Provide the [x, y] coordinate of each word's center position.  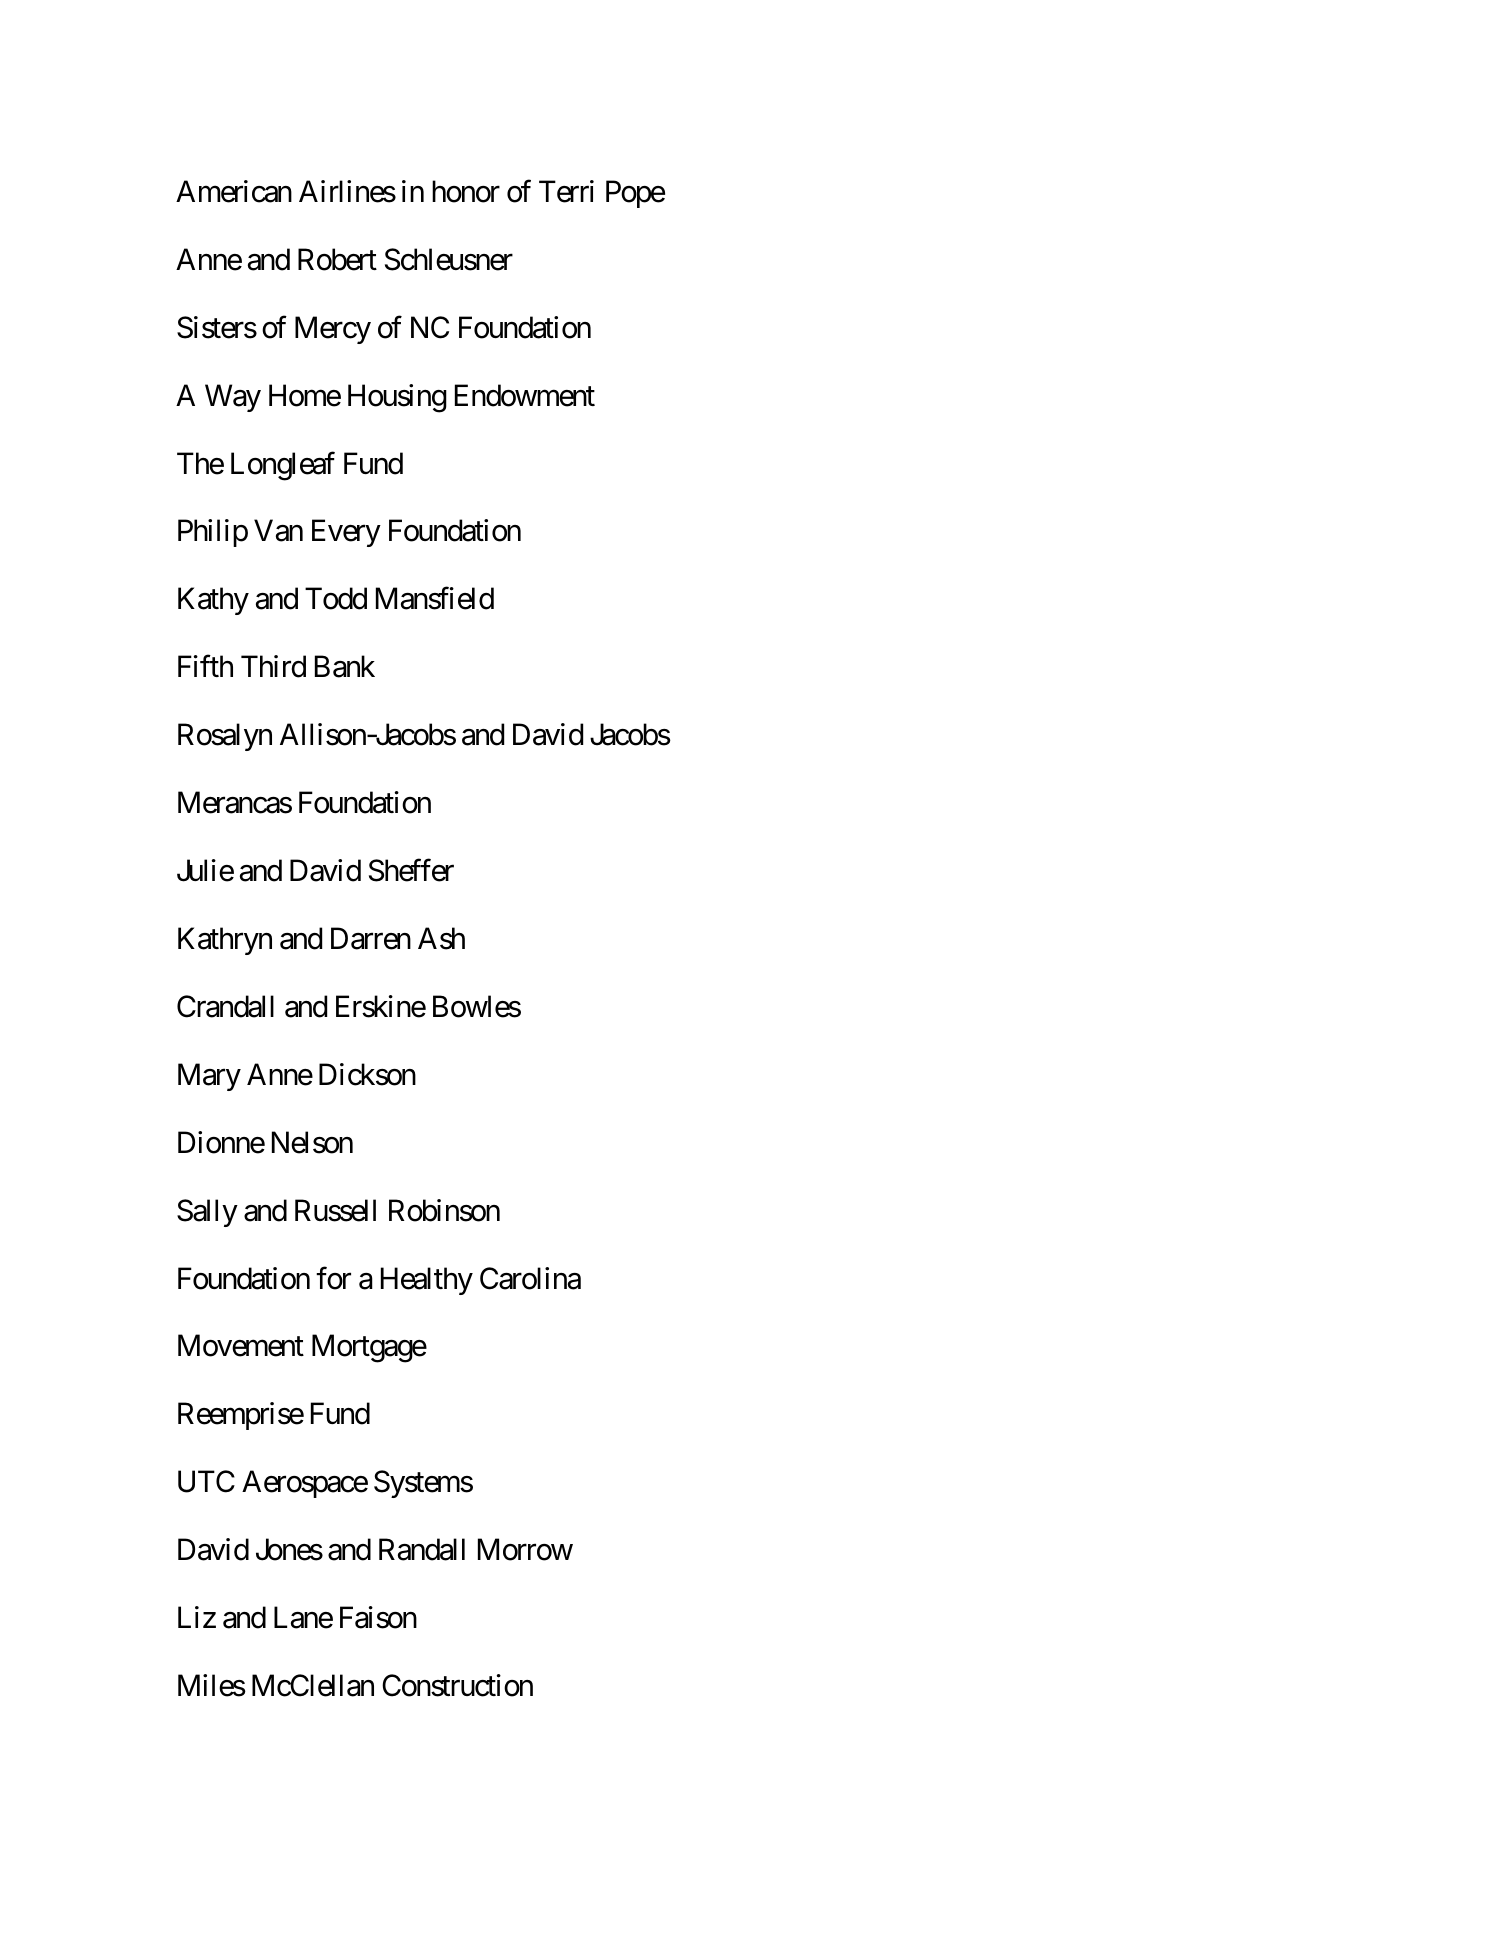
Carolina [530, 1278]
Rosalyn [225, 737]
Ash [441, 938]
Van [278, 531]
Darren [371, 938]
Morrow [525, 1550]
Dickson [367, 1074]
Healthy [427, 1281]
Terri [566, 191]
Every [346, 533]
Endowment [525, 395]
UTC [206, 1481]
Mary [209, 1077]
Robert [337, 259]
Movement [241, 1346]
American [234, 191]
